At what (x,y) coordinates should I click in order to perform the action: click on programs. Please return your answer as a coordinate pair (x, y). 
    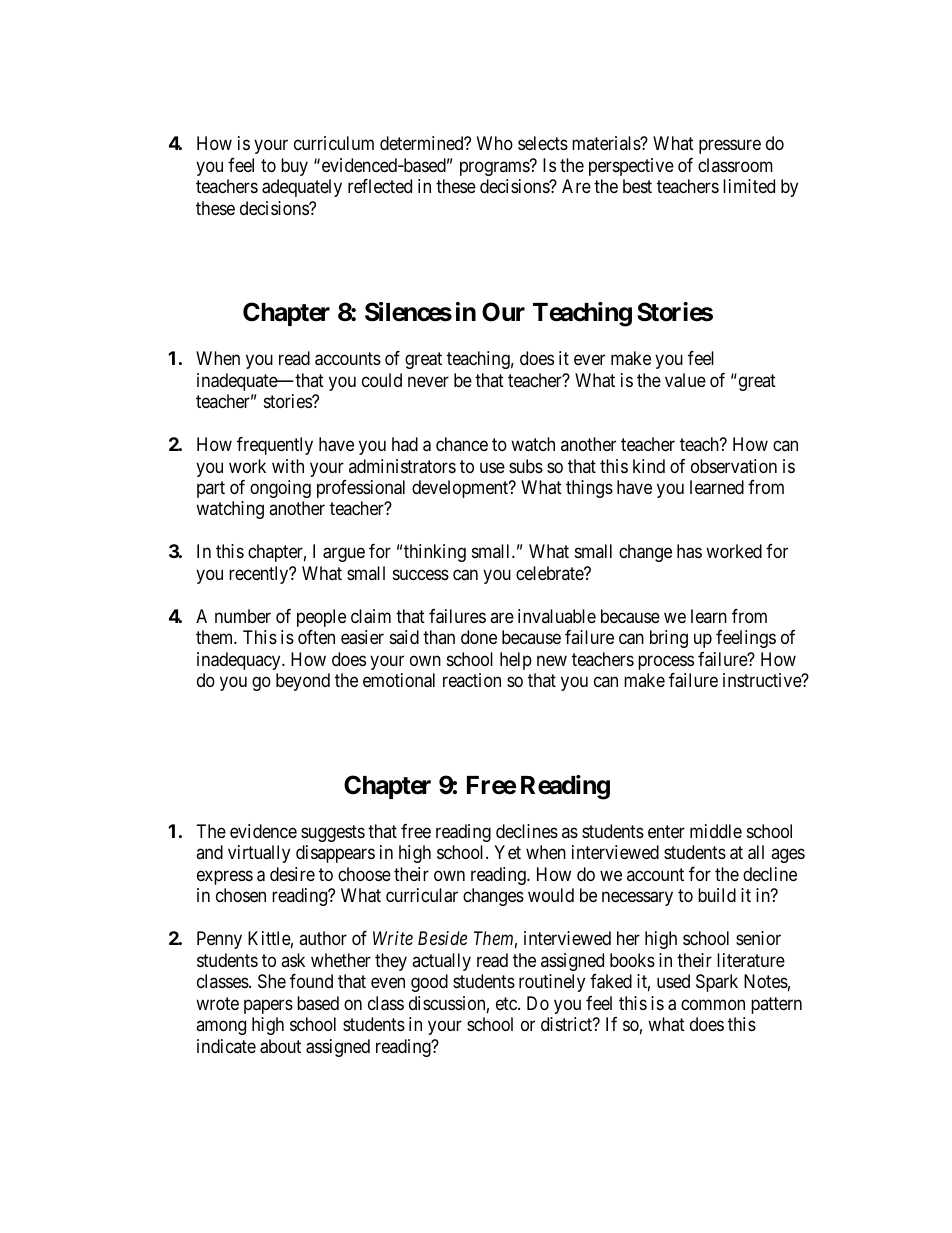
    Looking at the image, I should click on (495, 168).
